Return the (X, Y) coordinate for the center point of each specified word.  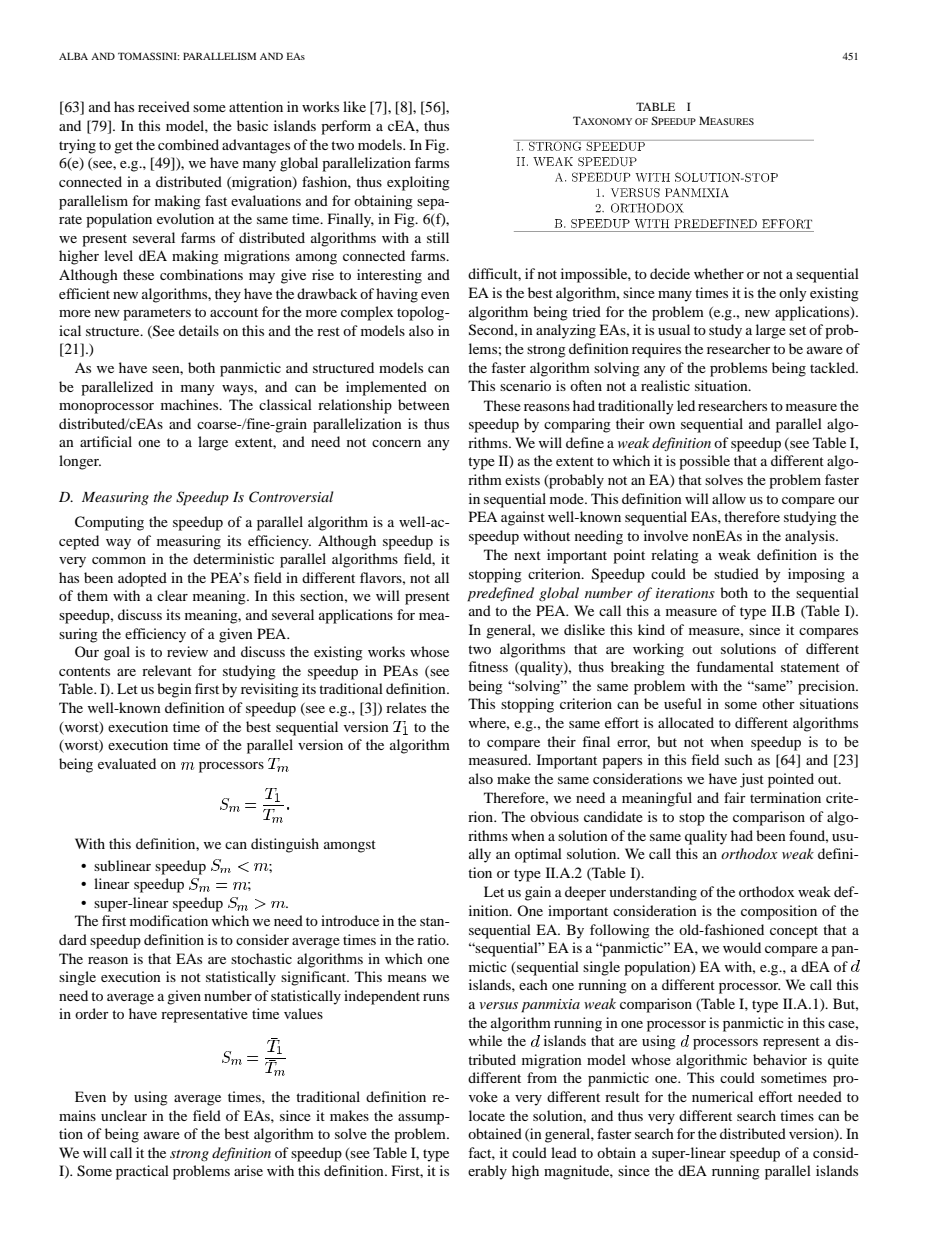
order (92, 1013)
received (164, 106)
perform (346, 127)
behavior (780, 1059)
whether (719, 273)
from (542, 1077)
